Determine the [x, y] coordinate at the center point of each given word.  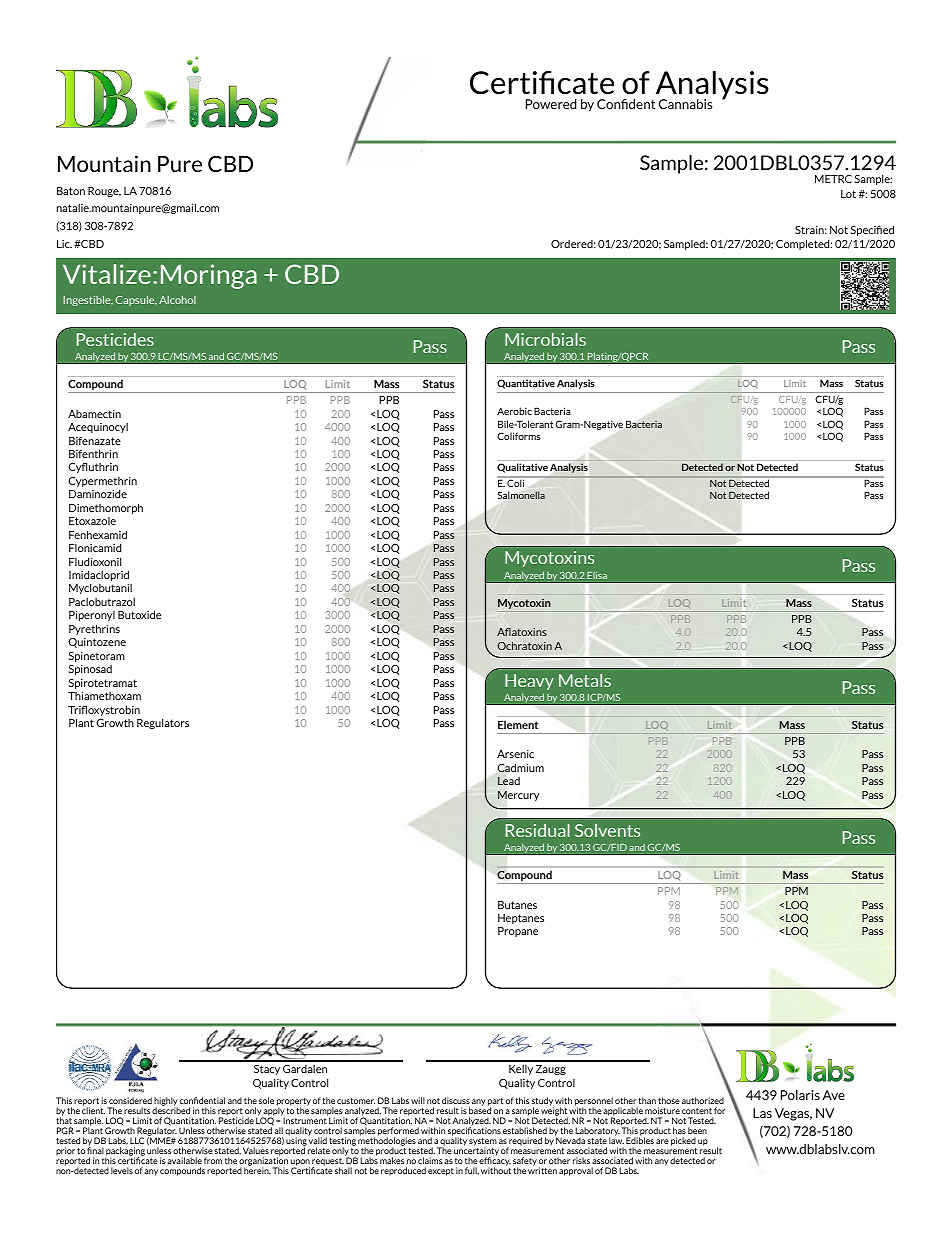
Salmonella [521, 495]
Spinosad [90, 670]
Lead [509, 781]
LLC [137, 1140]
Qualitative [522, 468]
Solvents [607, 830]
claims [430, 1160]
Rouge [104, 192]
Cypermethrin [102, 483]
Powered [551, 104]
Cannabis [685, 104]
